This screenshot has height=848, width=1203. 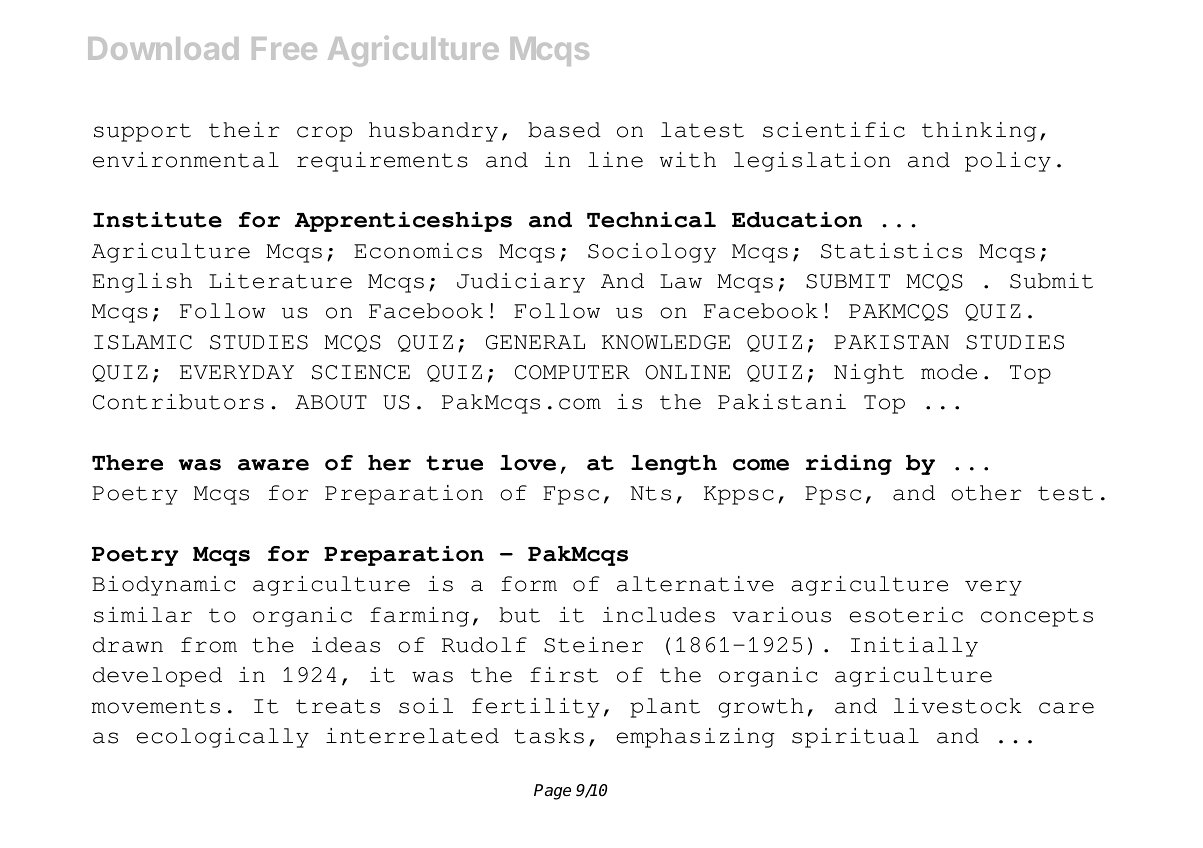 I want to click on based, so click(x=564, y=130).
